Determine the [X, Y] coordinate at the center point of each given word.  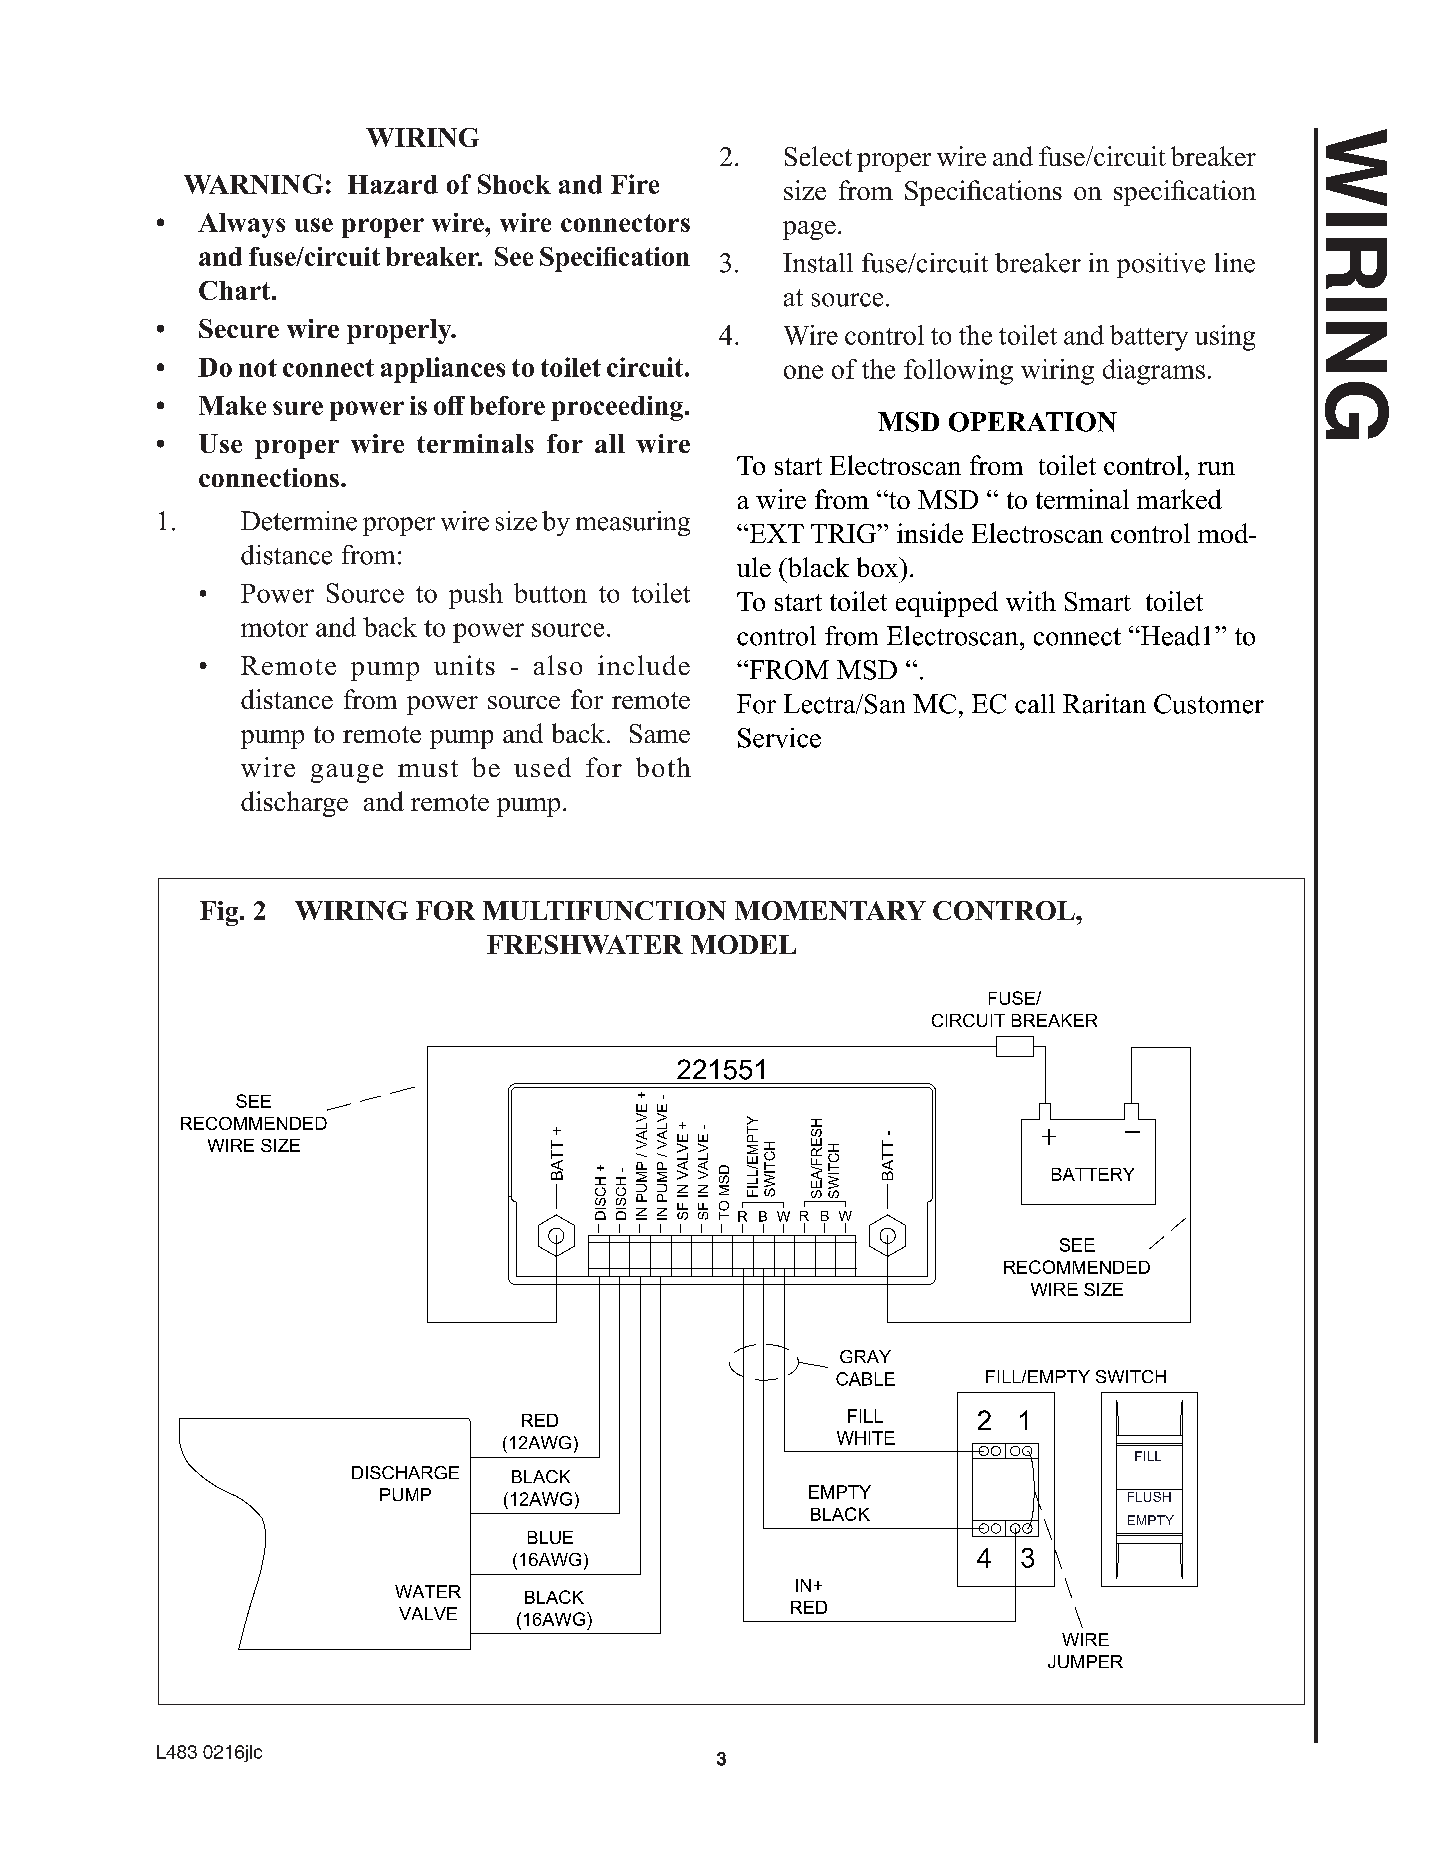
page [809, 230]
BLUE [550, 1537]
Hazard [393, 184]
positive [1161, 265]
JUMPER [1085, 1661]
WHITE [866, 1438]
